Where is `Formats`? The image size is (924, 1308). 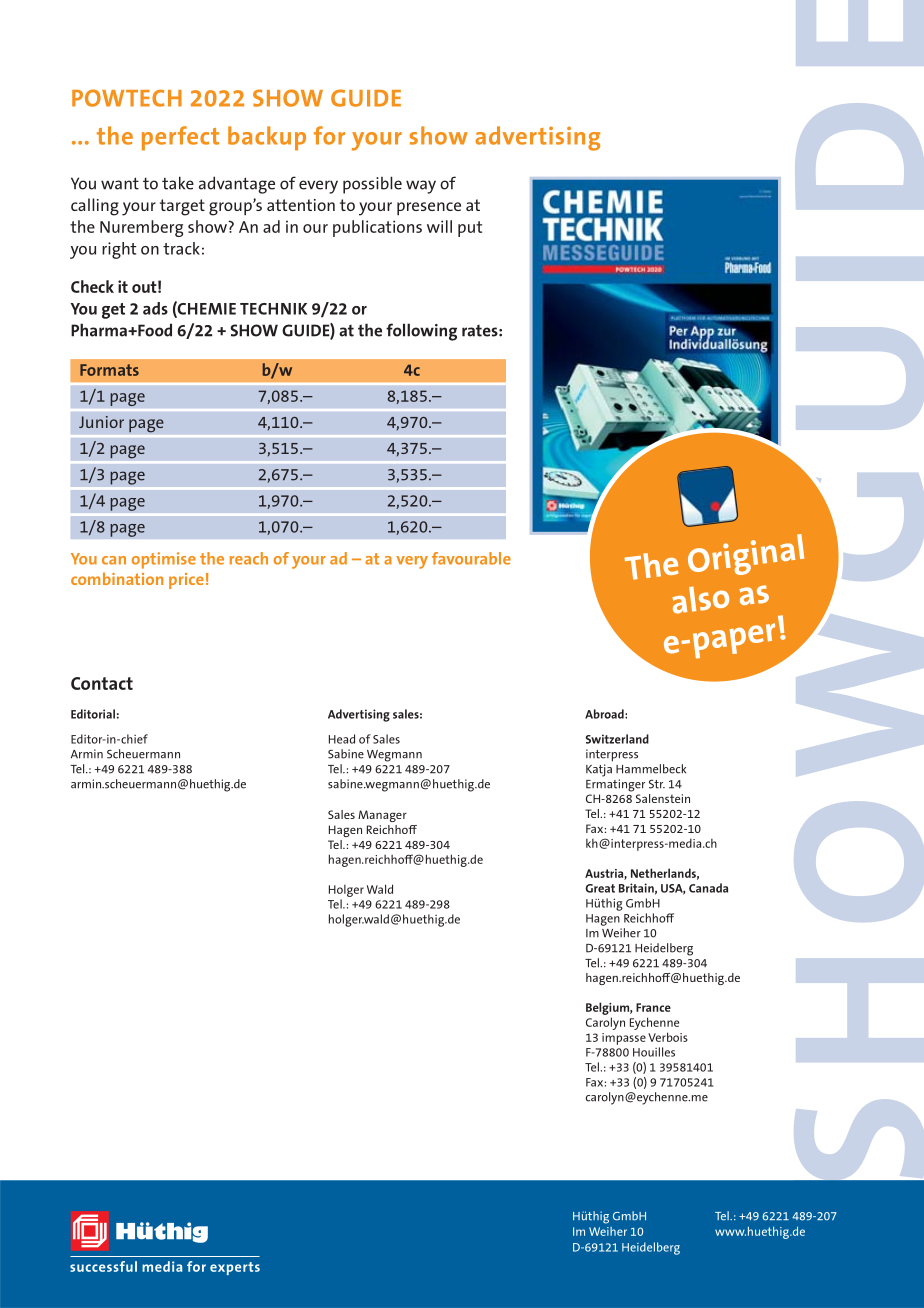
Formats is located at coordinates (109, 370).
